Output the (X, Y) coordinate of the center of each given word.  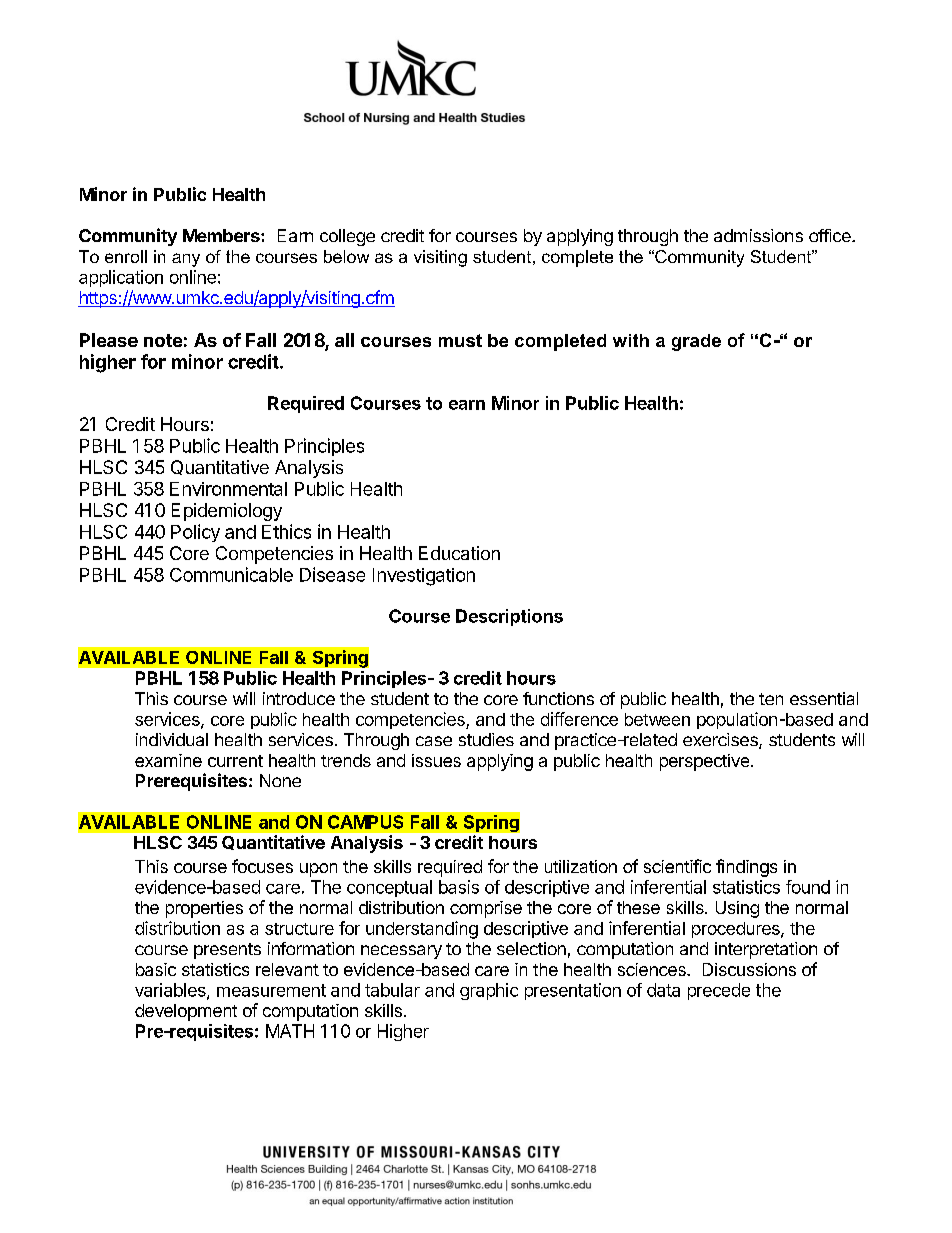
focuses (262, 866)
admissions (758, 235)
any (186, 260)
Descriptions (509, 617)
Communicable (231, 574)
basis (459, 887)
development (186, 1012)
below (346, 256)
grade (696, 342)
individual (172, 739)
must (460, 340)
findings (746, 868)
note (163, 340)
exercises (721, 741)
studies (486, 739)
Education (459, 553)
